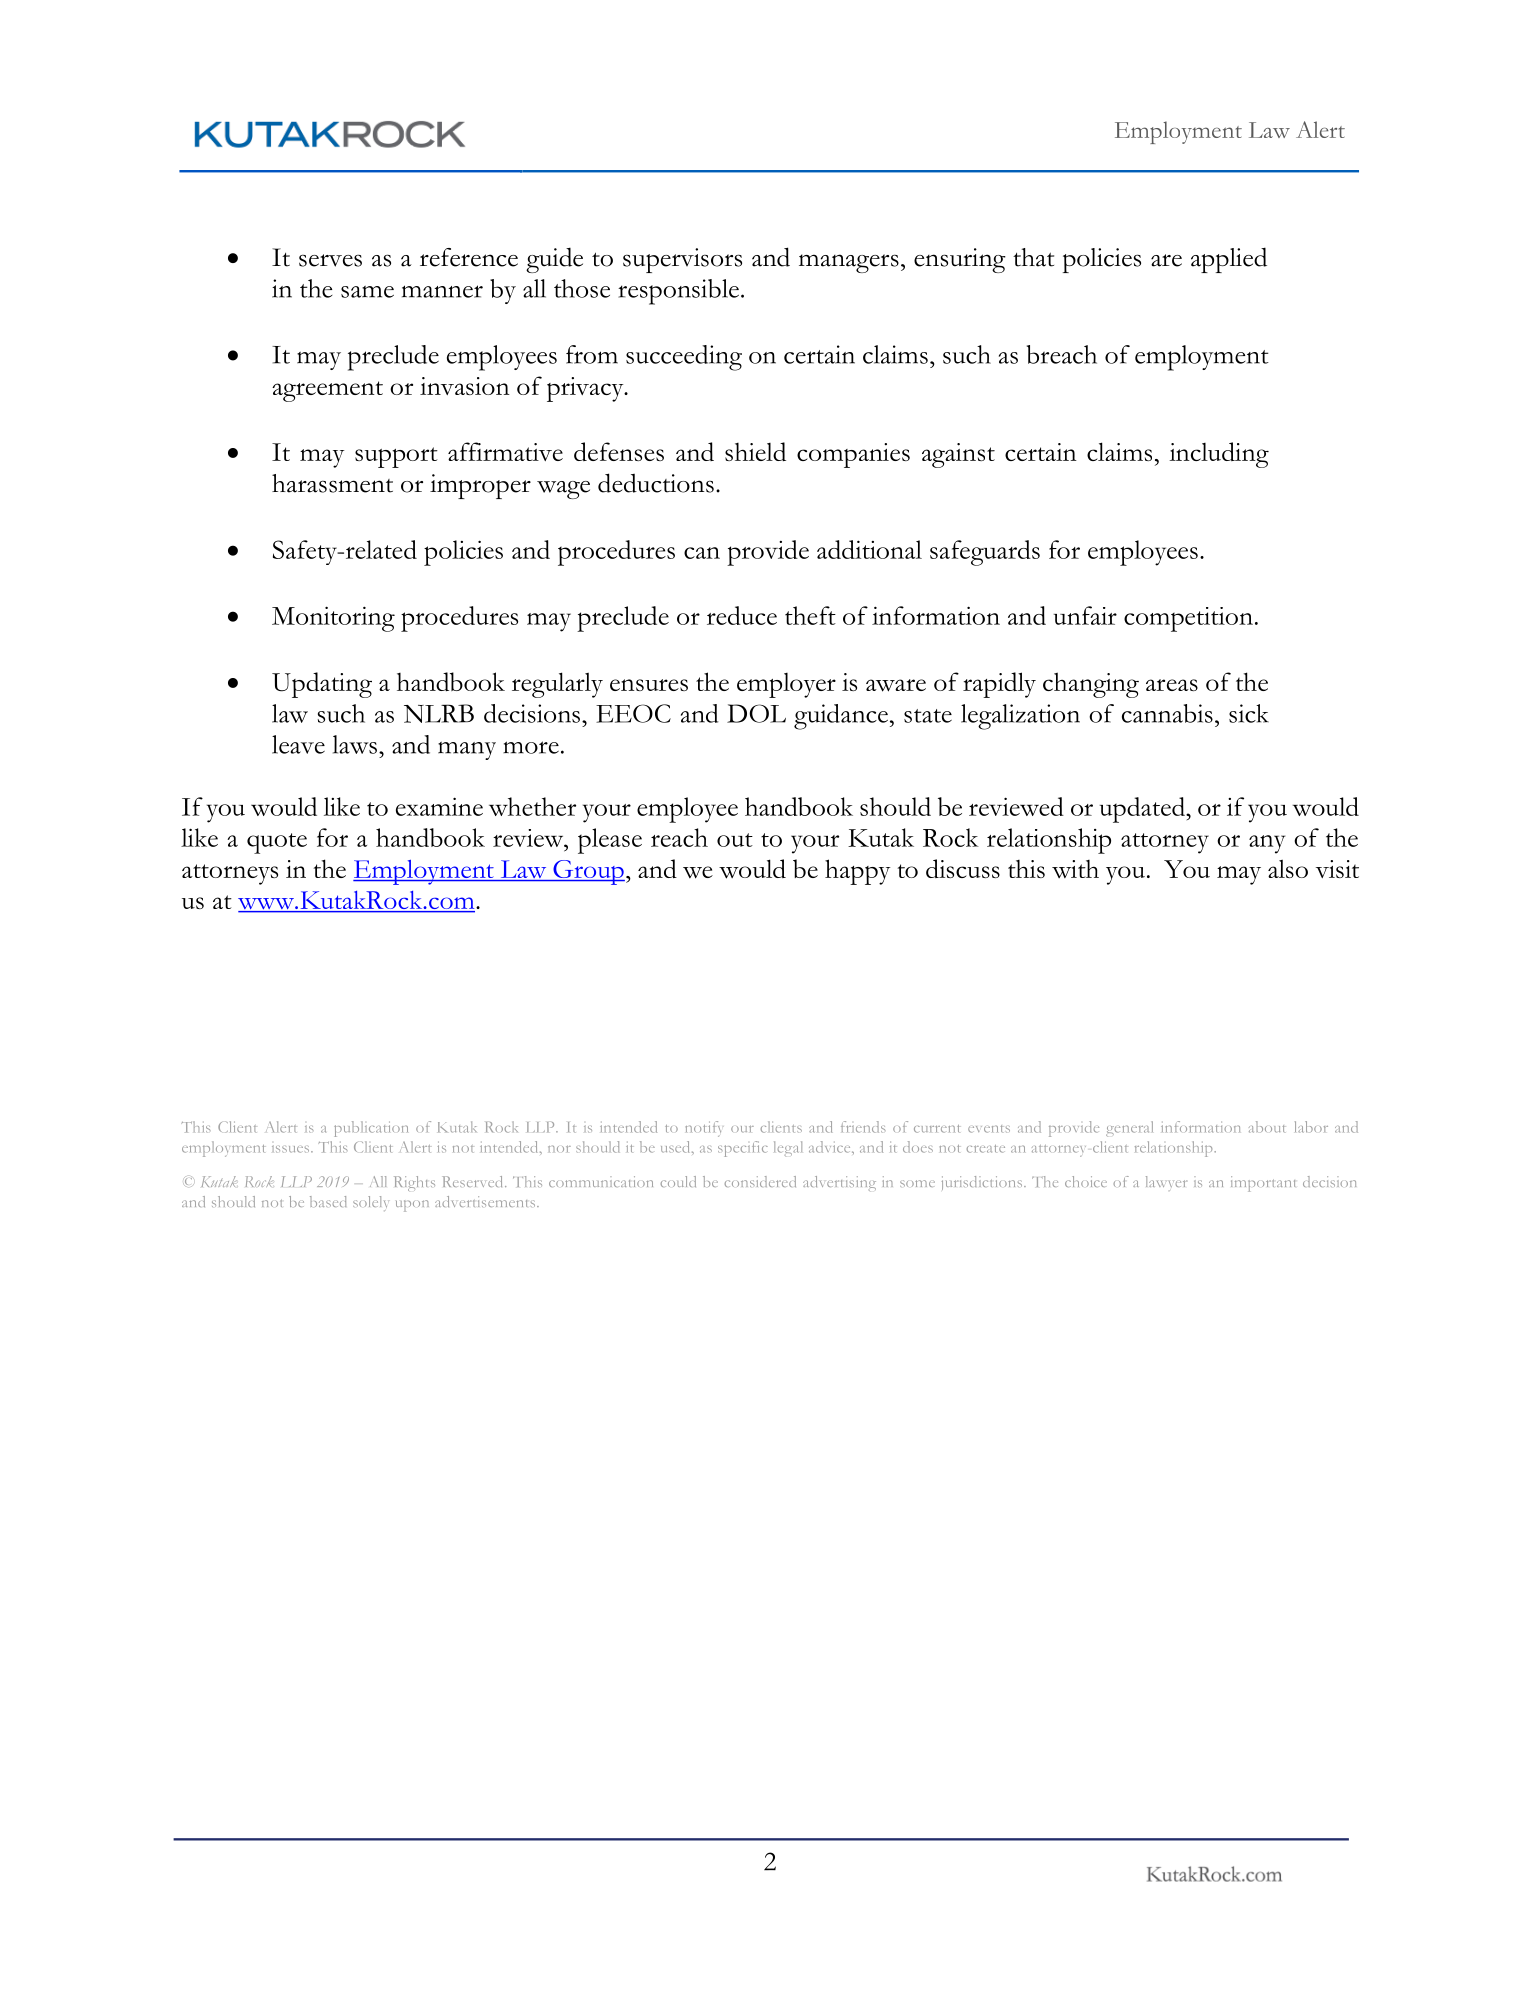  Describe the element at coordinates (1249, 713) in the screenshot. I see `sick` at that location.
